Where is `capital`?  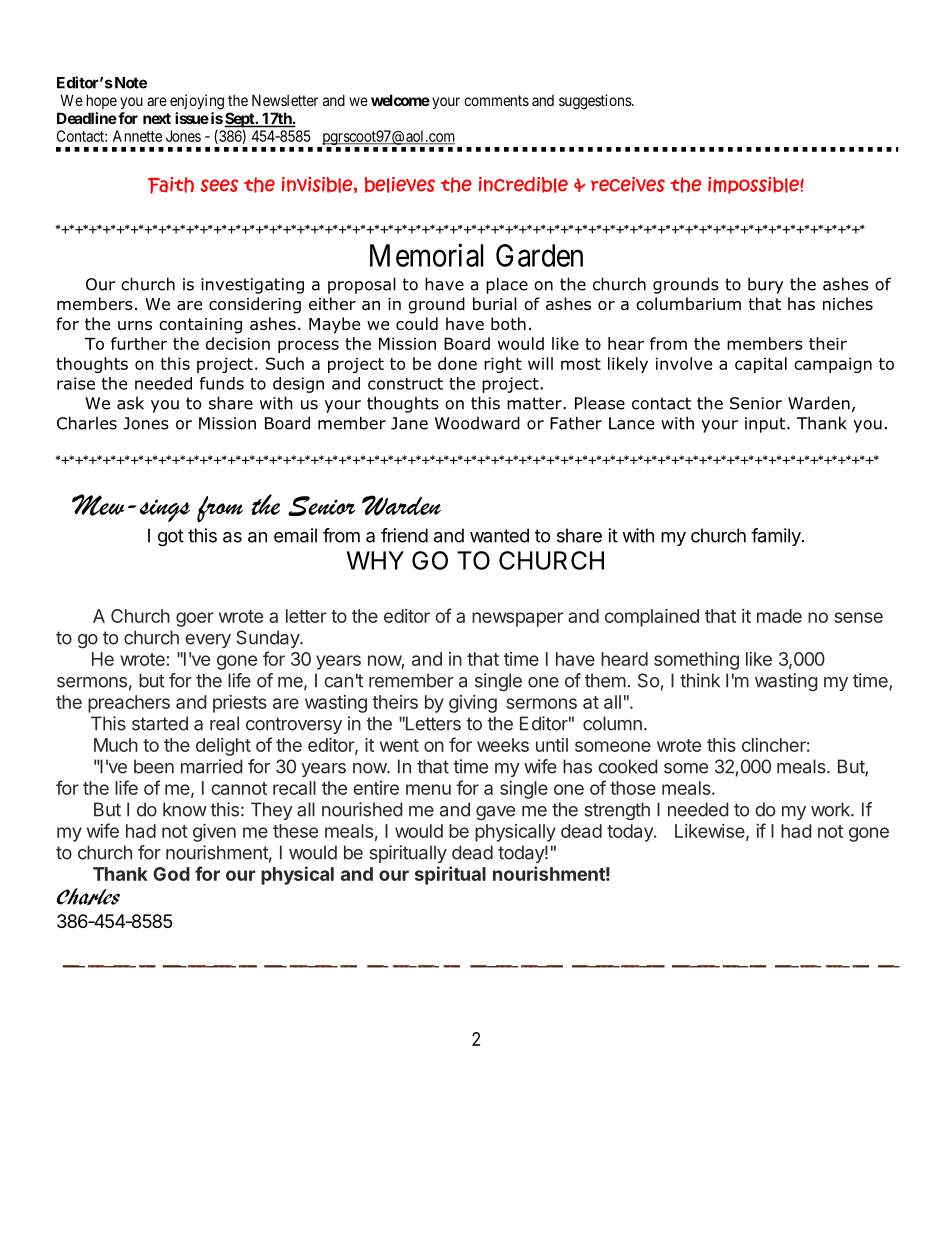 capital is located at coordinates (761, 365).
